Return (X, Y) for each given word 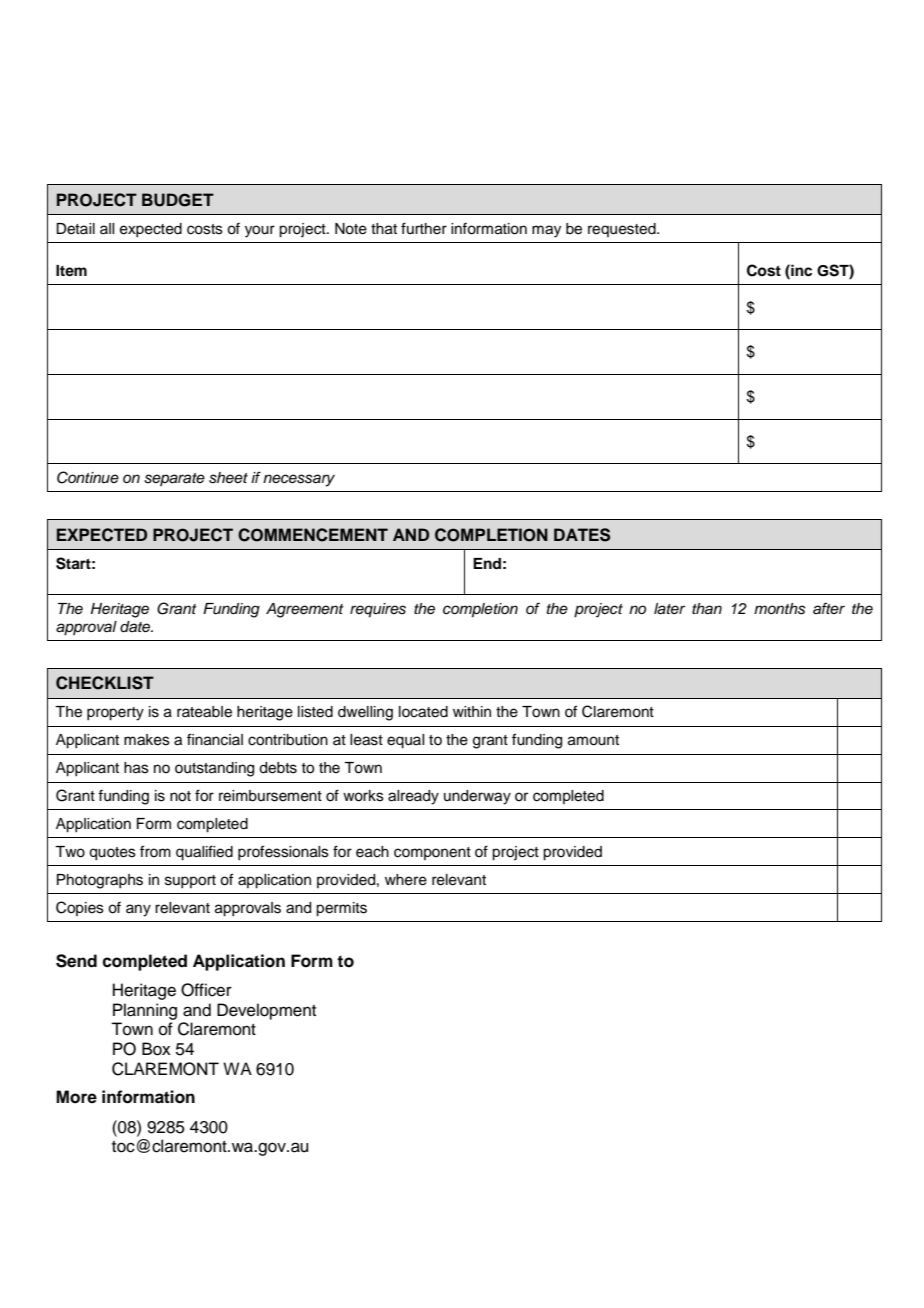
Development (266, 1011)
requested (623, 230)
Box (156, 1049)
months (779, 609)
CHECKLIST (105, 683)
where (406, 880)
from (155, 851)
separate (174, 479)
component (432, 853)
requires (378, 610)
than (707, 609)
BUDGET (178, 200)
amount (593, 740)
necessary (299, 480)
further (424, 228)
